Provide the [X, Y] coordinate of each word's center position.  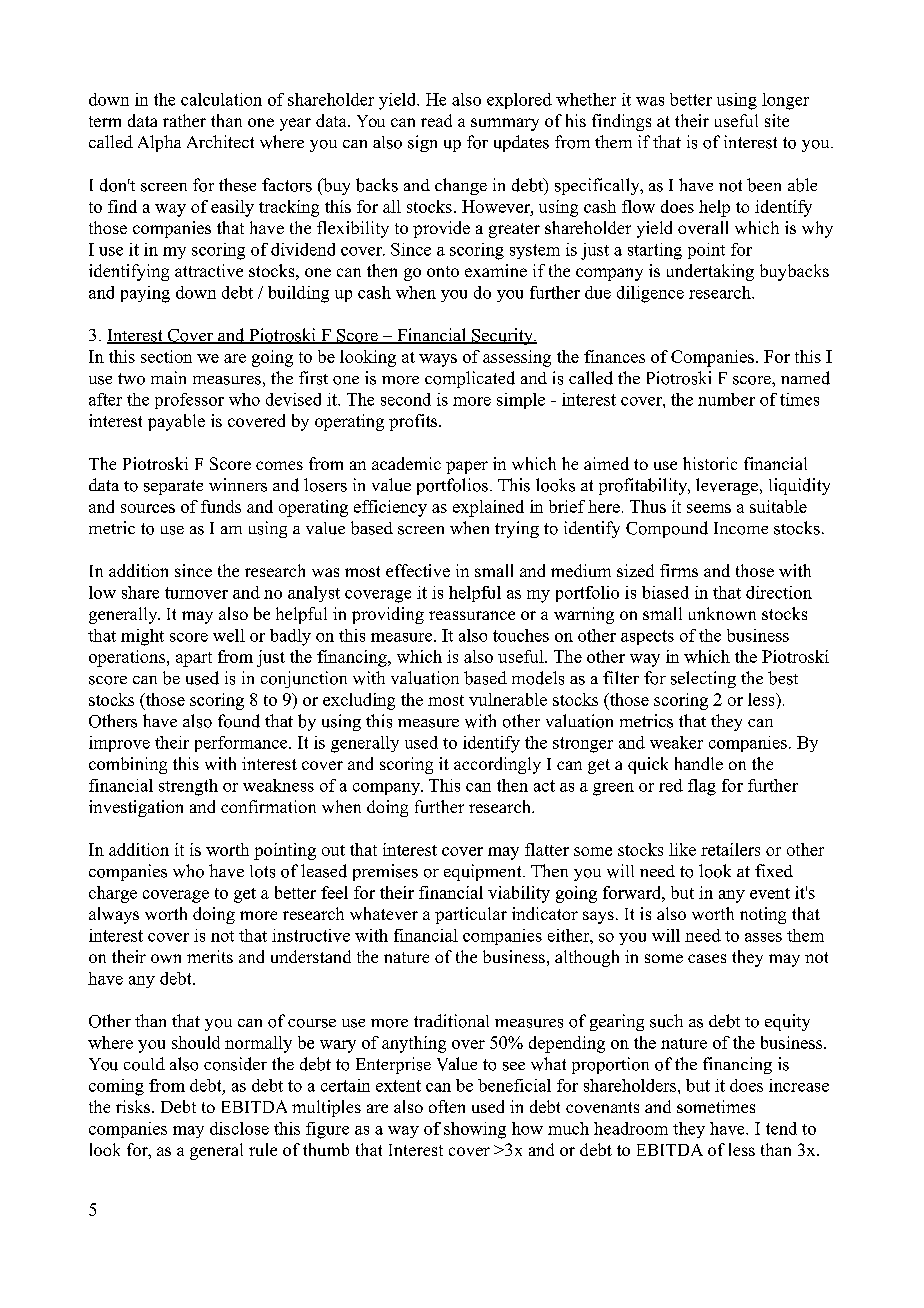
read [436, 120]
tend [781, 1128]
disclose [239, 1128]
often [447, 1106]
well [229, 635]
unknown [722, 613]
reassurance [472, 615]
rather [184, 120]
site [777, 120]
